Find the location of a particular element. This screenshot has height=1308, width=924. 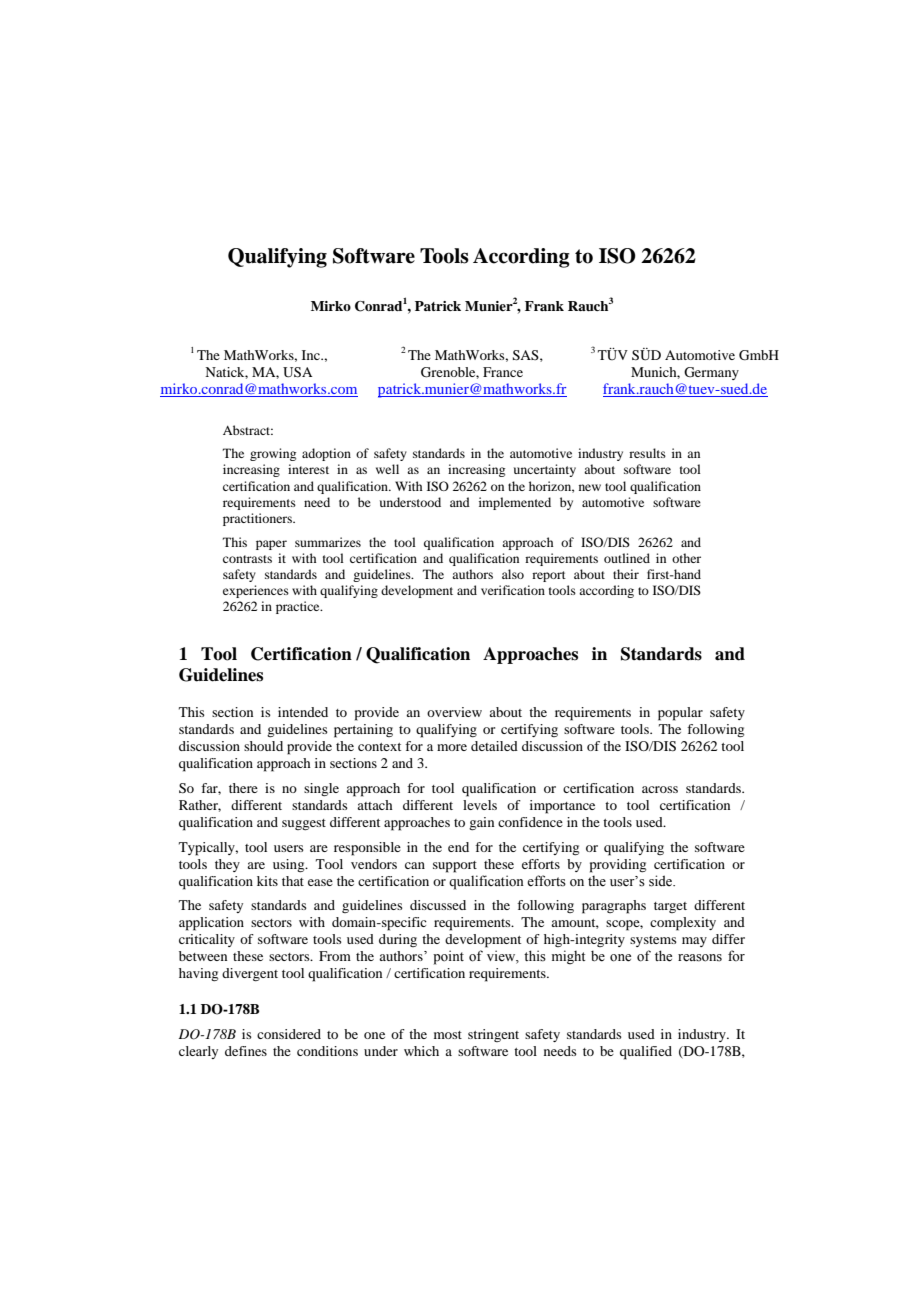

their is located at coordinates (626, 574).
